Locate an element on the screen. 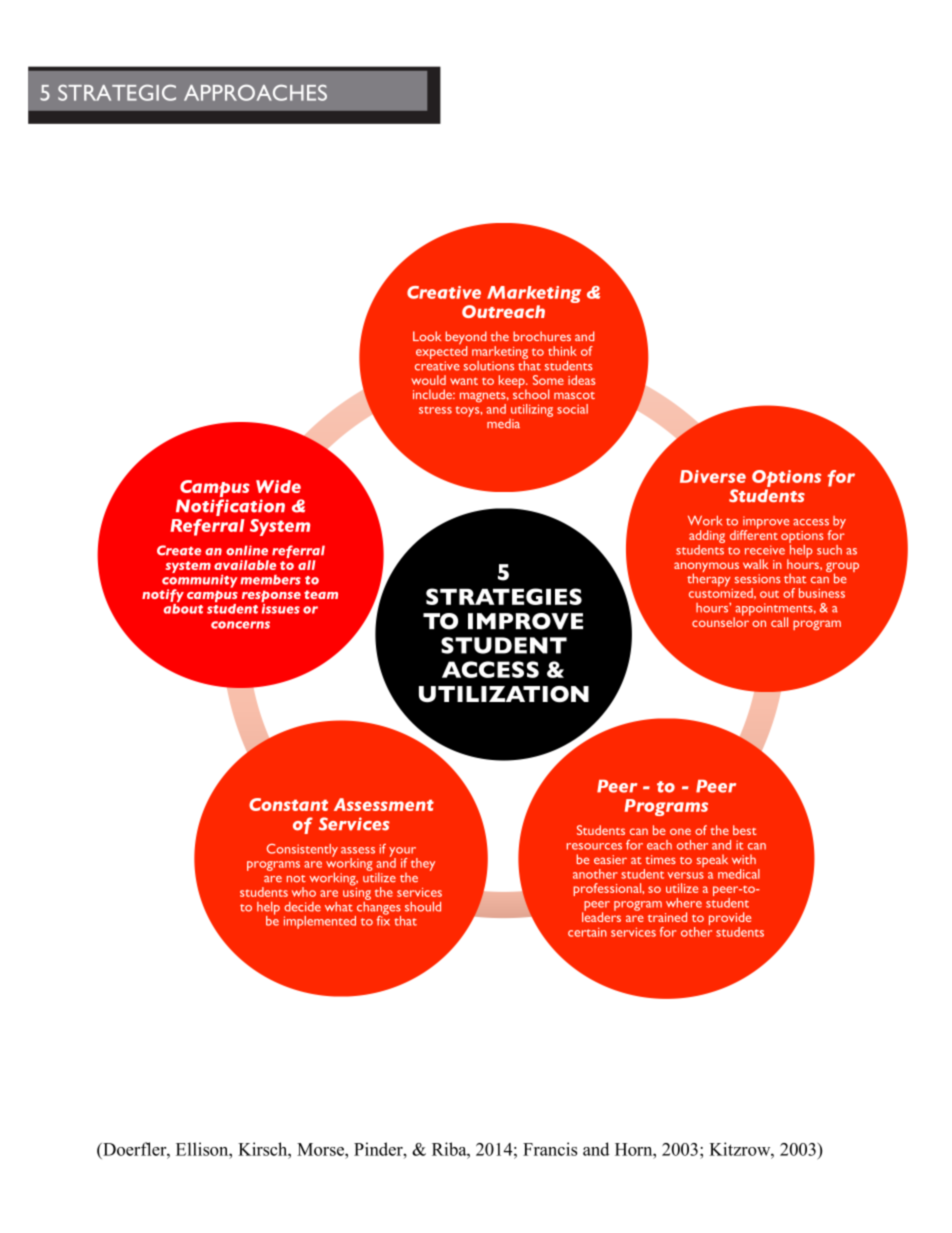  APPROACHES is located at coordinates (255, 92).
